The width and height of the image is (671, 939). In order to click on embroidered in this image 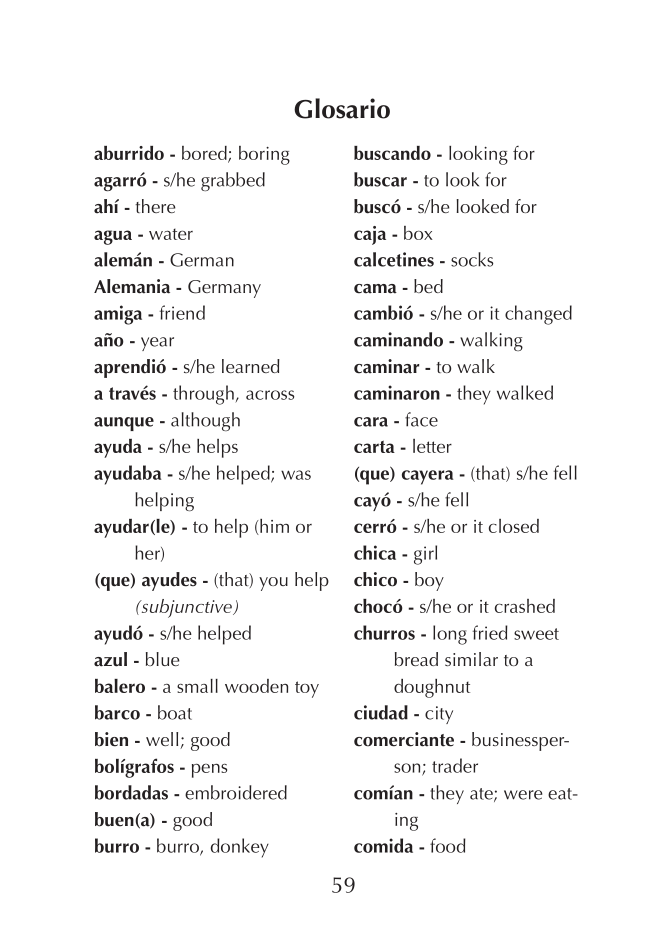, I will do `click(236, 792)`.
